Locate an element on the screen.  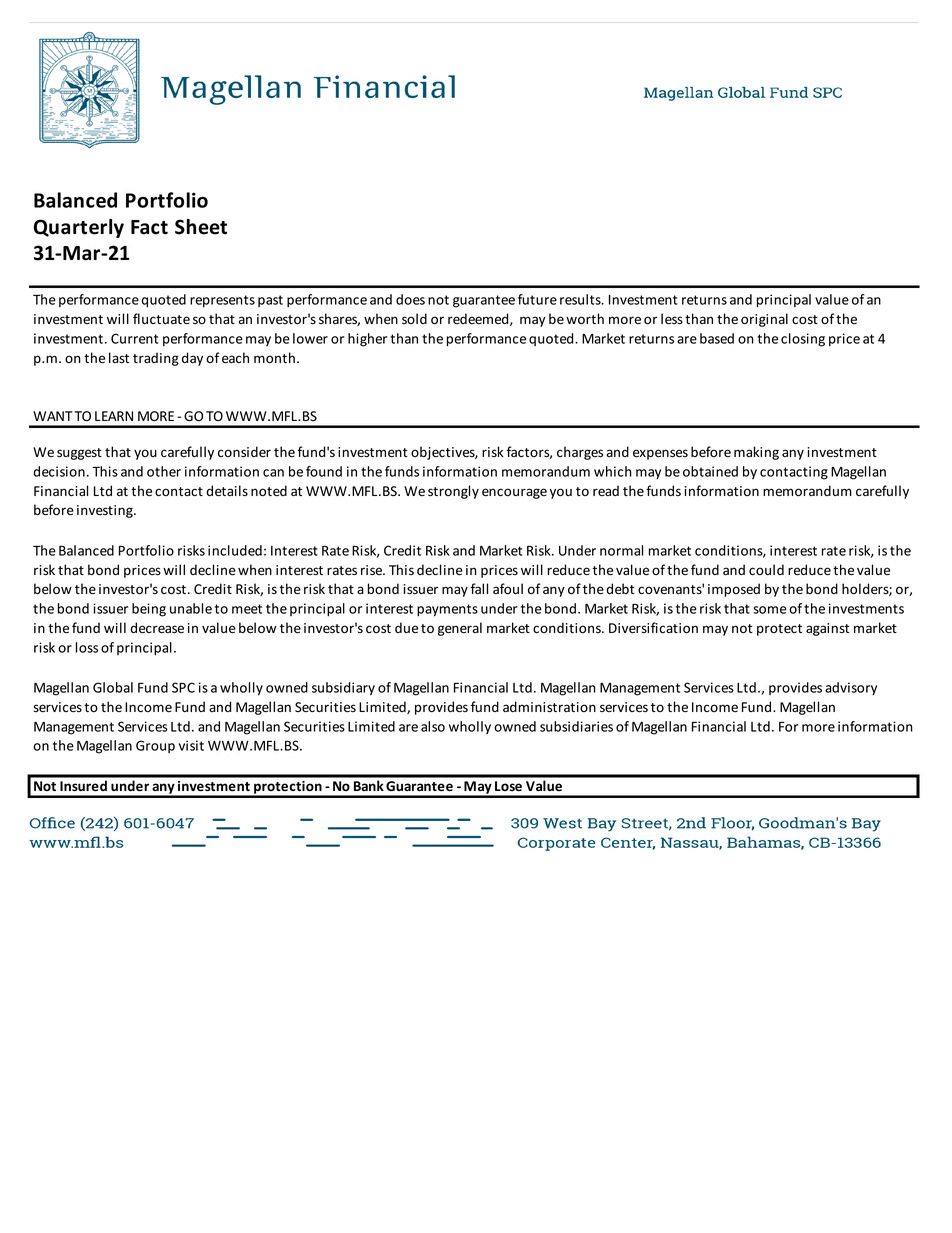
investing is located at coordinates (106, 511).
